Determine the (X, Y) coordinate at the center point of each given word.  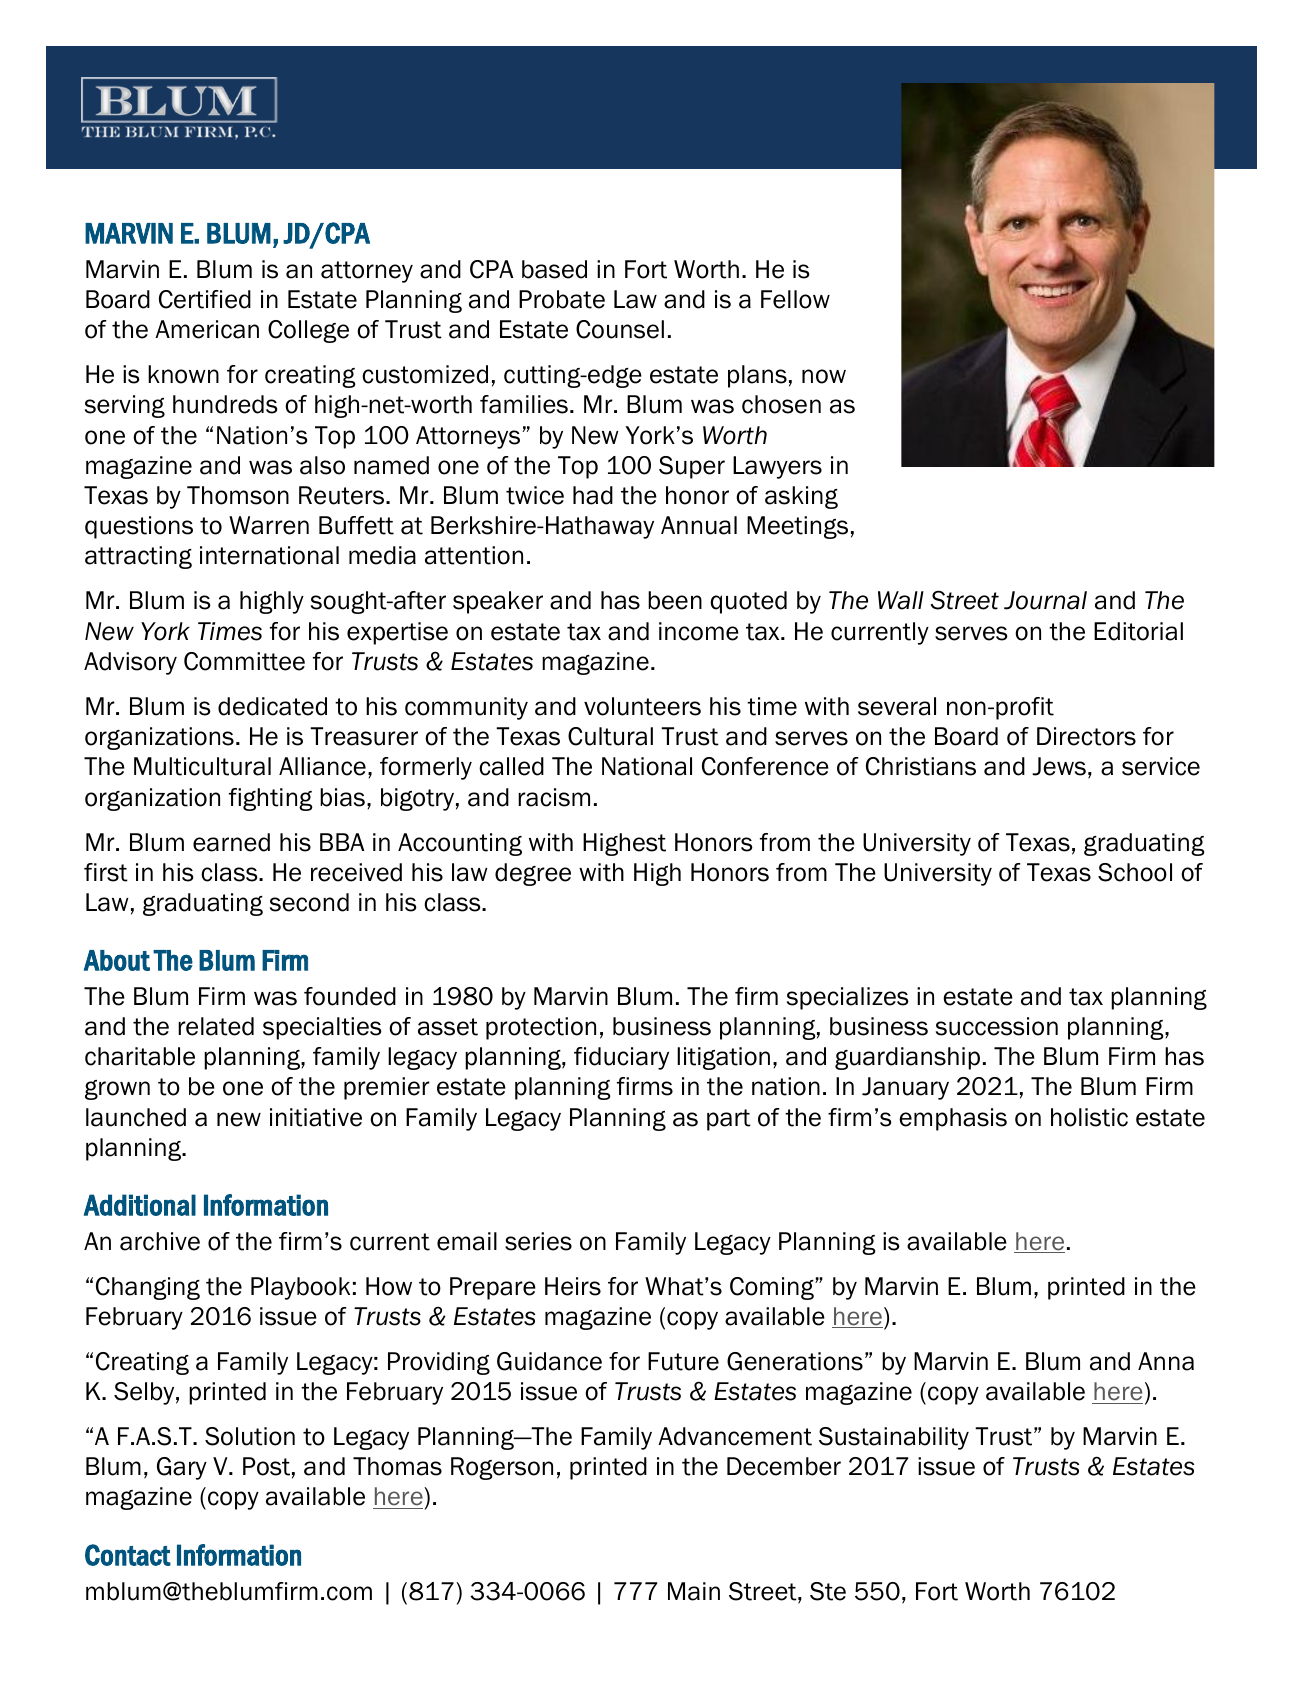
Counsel (620, 329)
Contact (128, 1555)
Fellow (795, 299)
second (309, 902)
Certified (205, 299)
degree (533, 874)
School (1135, 872)
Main (694, 1591)
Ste (828, 1591)
